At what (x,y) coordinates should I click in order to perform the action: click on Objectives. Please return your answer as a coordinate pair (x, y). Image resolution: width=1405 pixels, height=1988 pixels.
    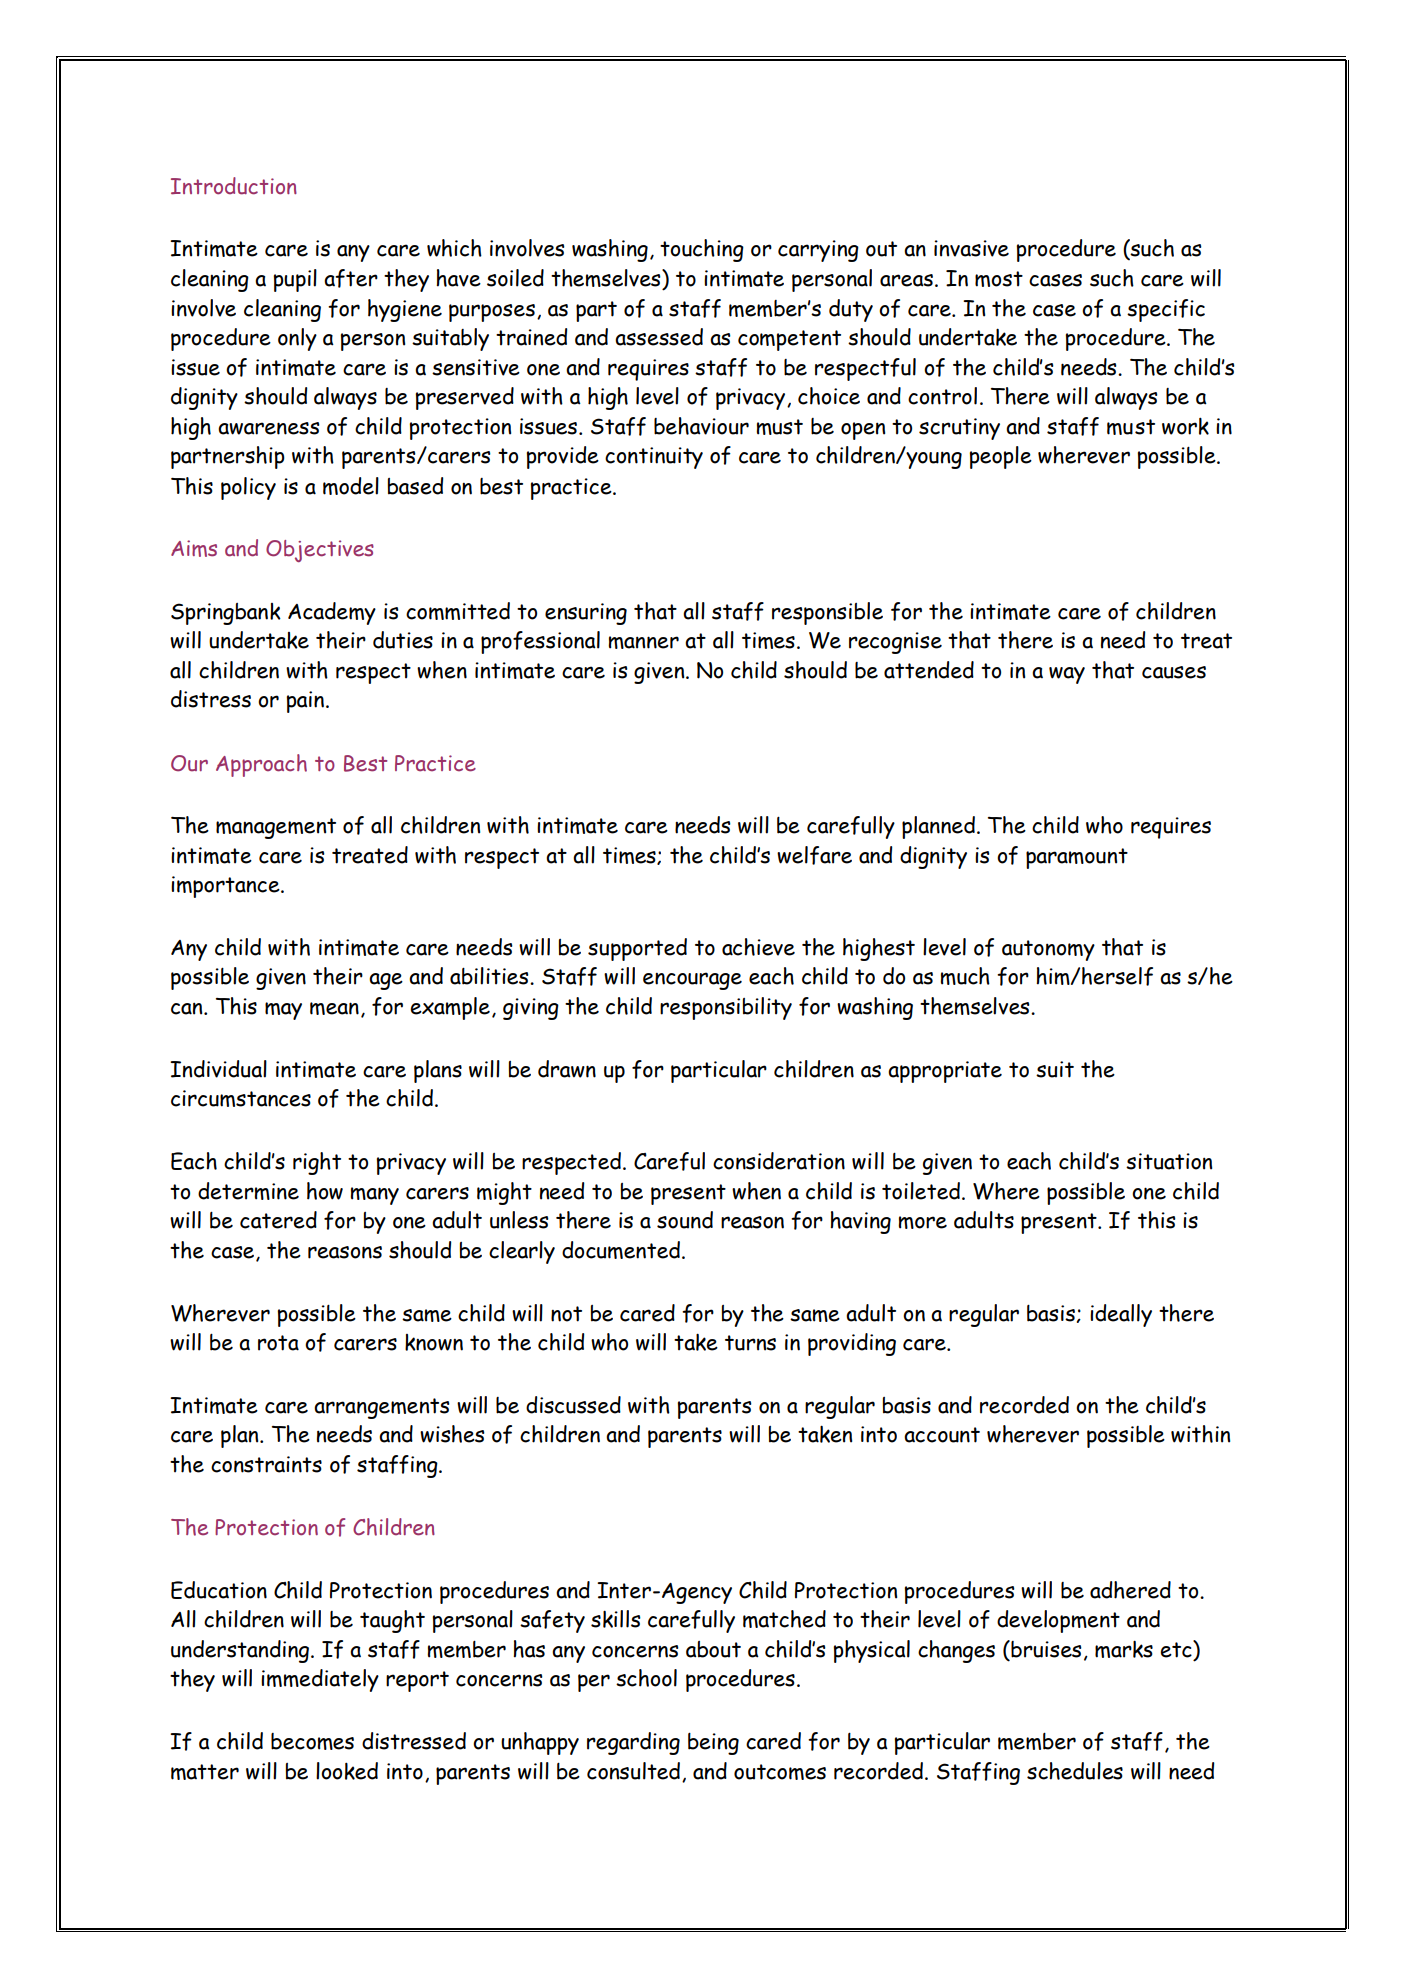
    Looking at the image, I should click on (320, 551).
